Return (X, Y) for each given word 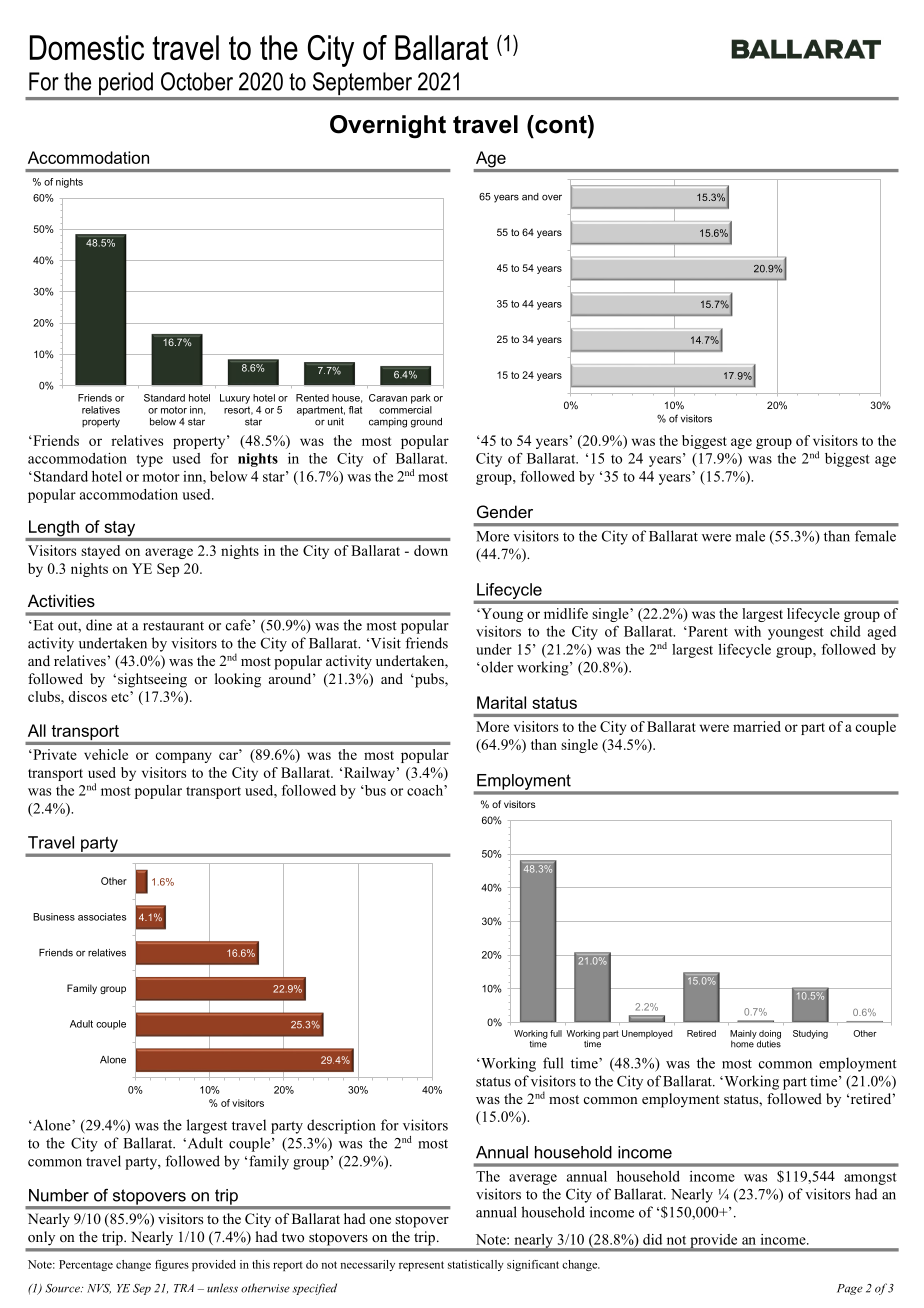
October (197, 81)
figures (172, 1265)
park (421, 399)
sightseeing (152, 680)
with (747, 631)
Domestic (87, 47)
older (496, 667)
